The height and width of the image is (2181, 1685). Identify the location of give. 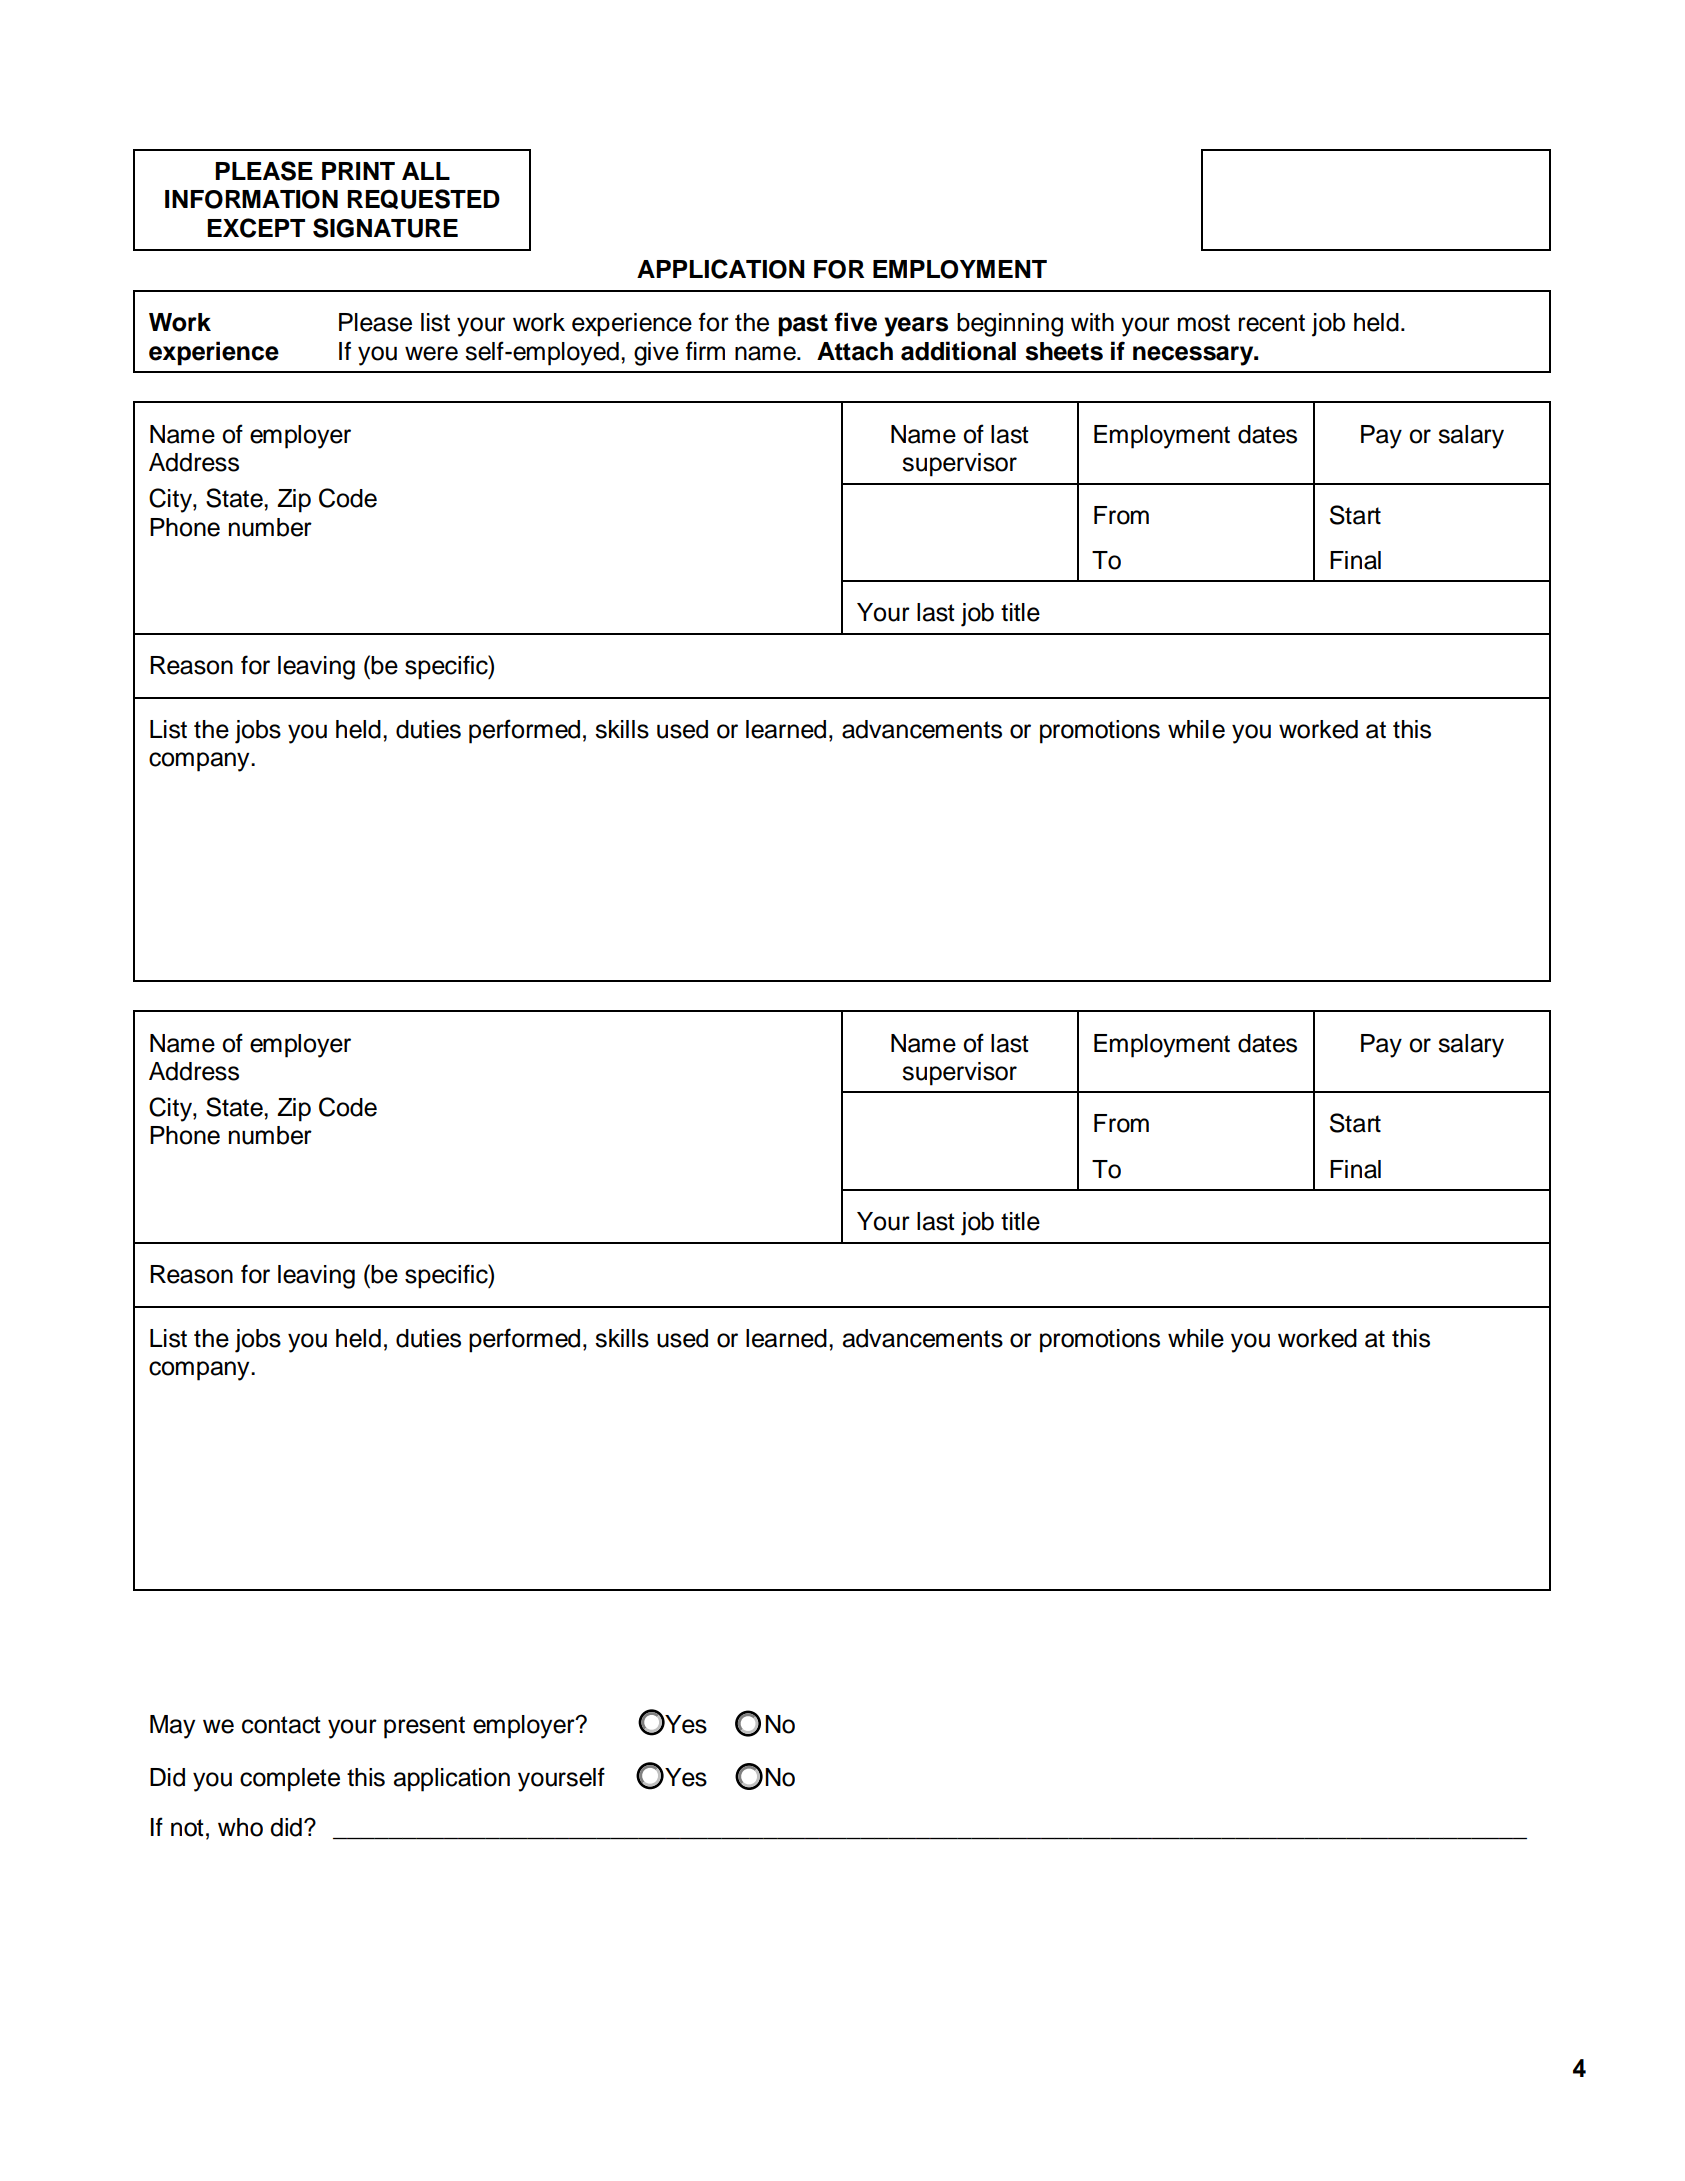
(656, 354).
